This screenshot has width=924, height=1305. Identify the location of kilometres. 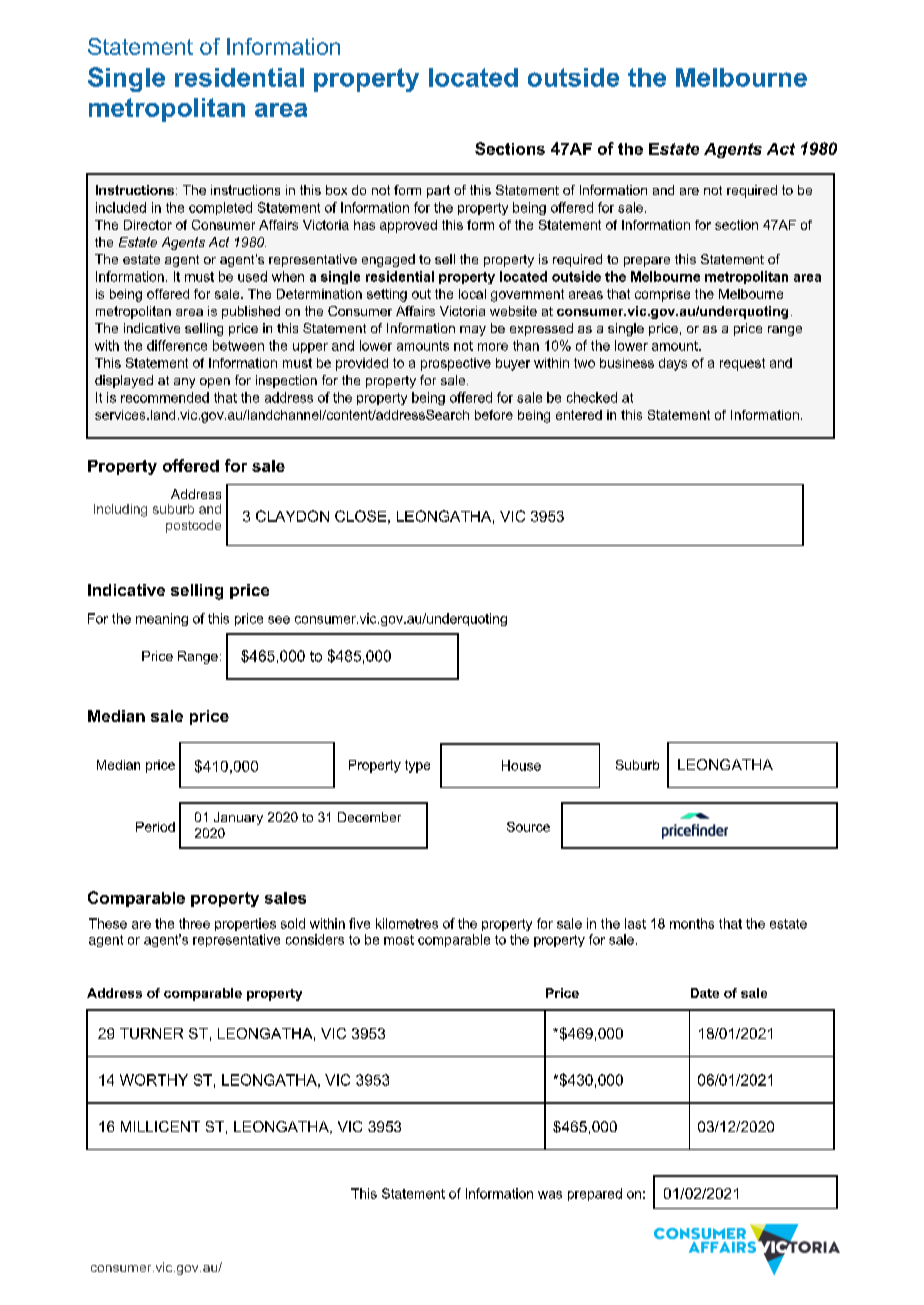
(407, 923).
